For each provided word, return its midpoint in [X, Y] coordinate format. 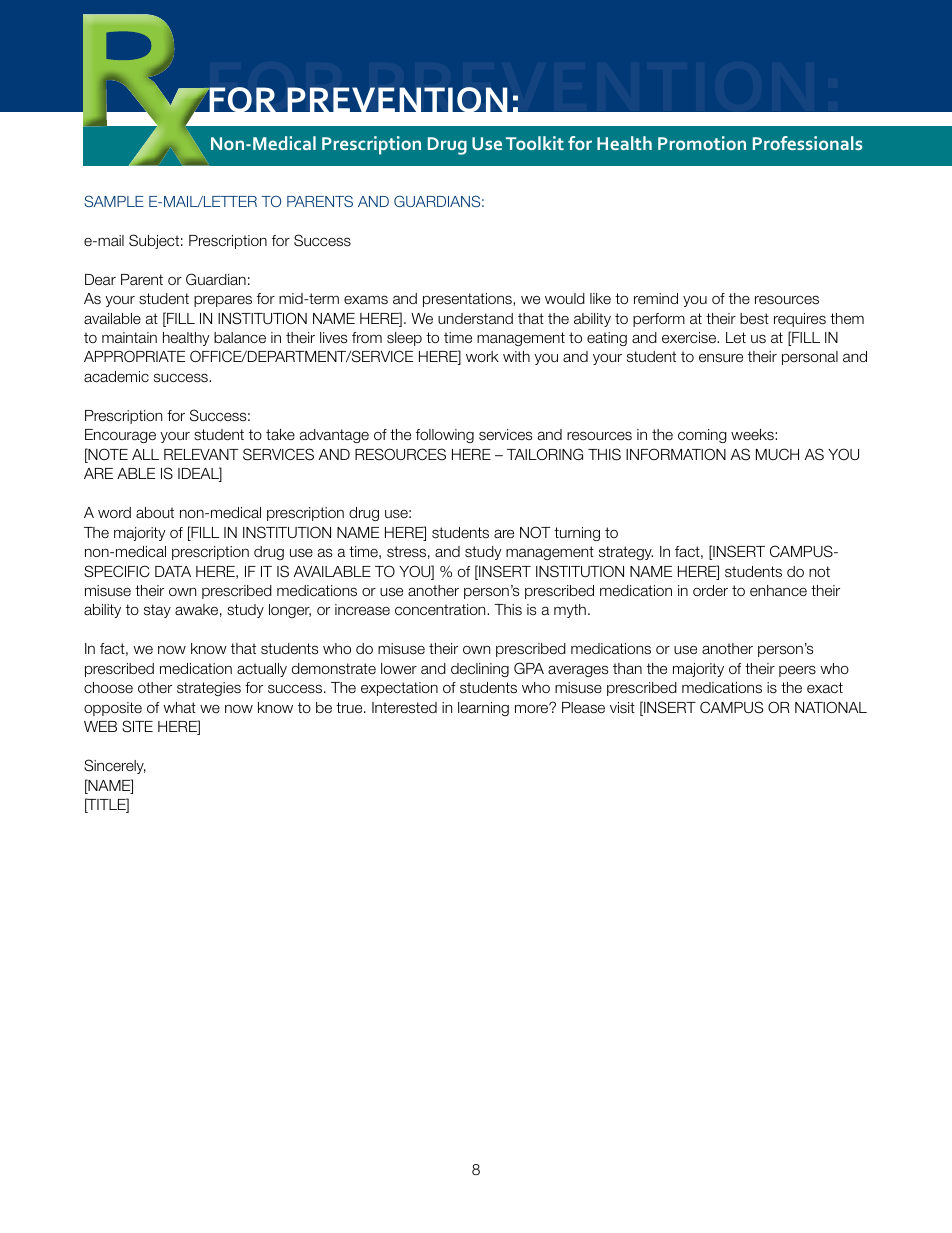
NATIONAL [831, 707]
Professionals [807, 143]
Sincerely [115, 766]
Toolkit [535, 143]
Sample [114, 201]
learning [483, 709]
